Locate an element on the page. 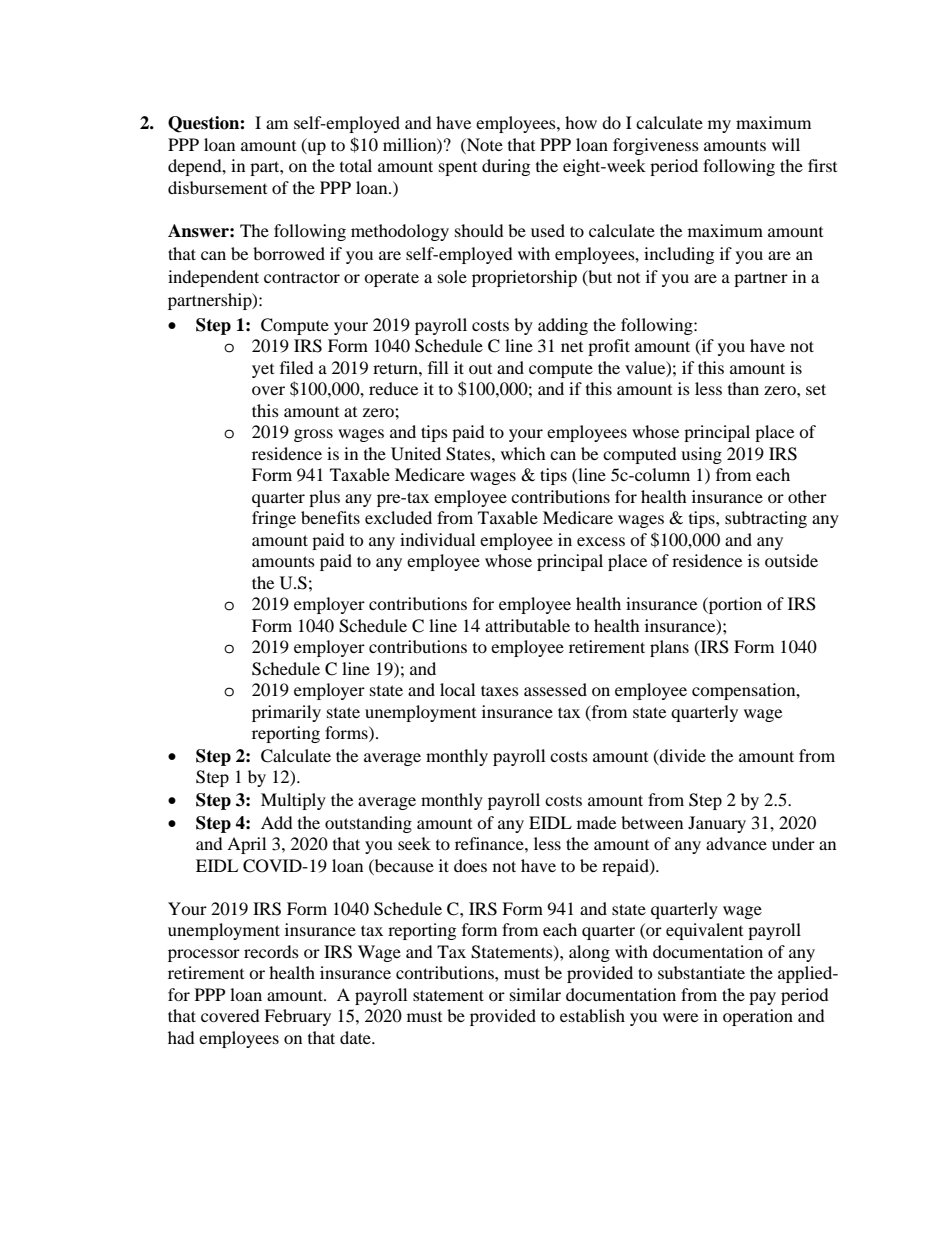  during is located at coordinates (506, 167).
